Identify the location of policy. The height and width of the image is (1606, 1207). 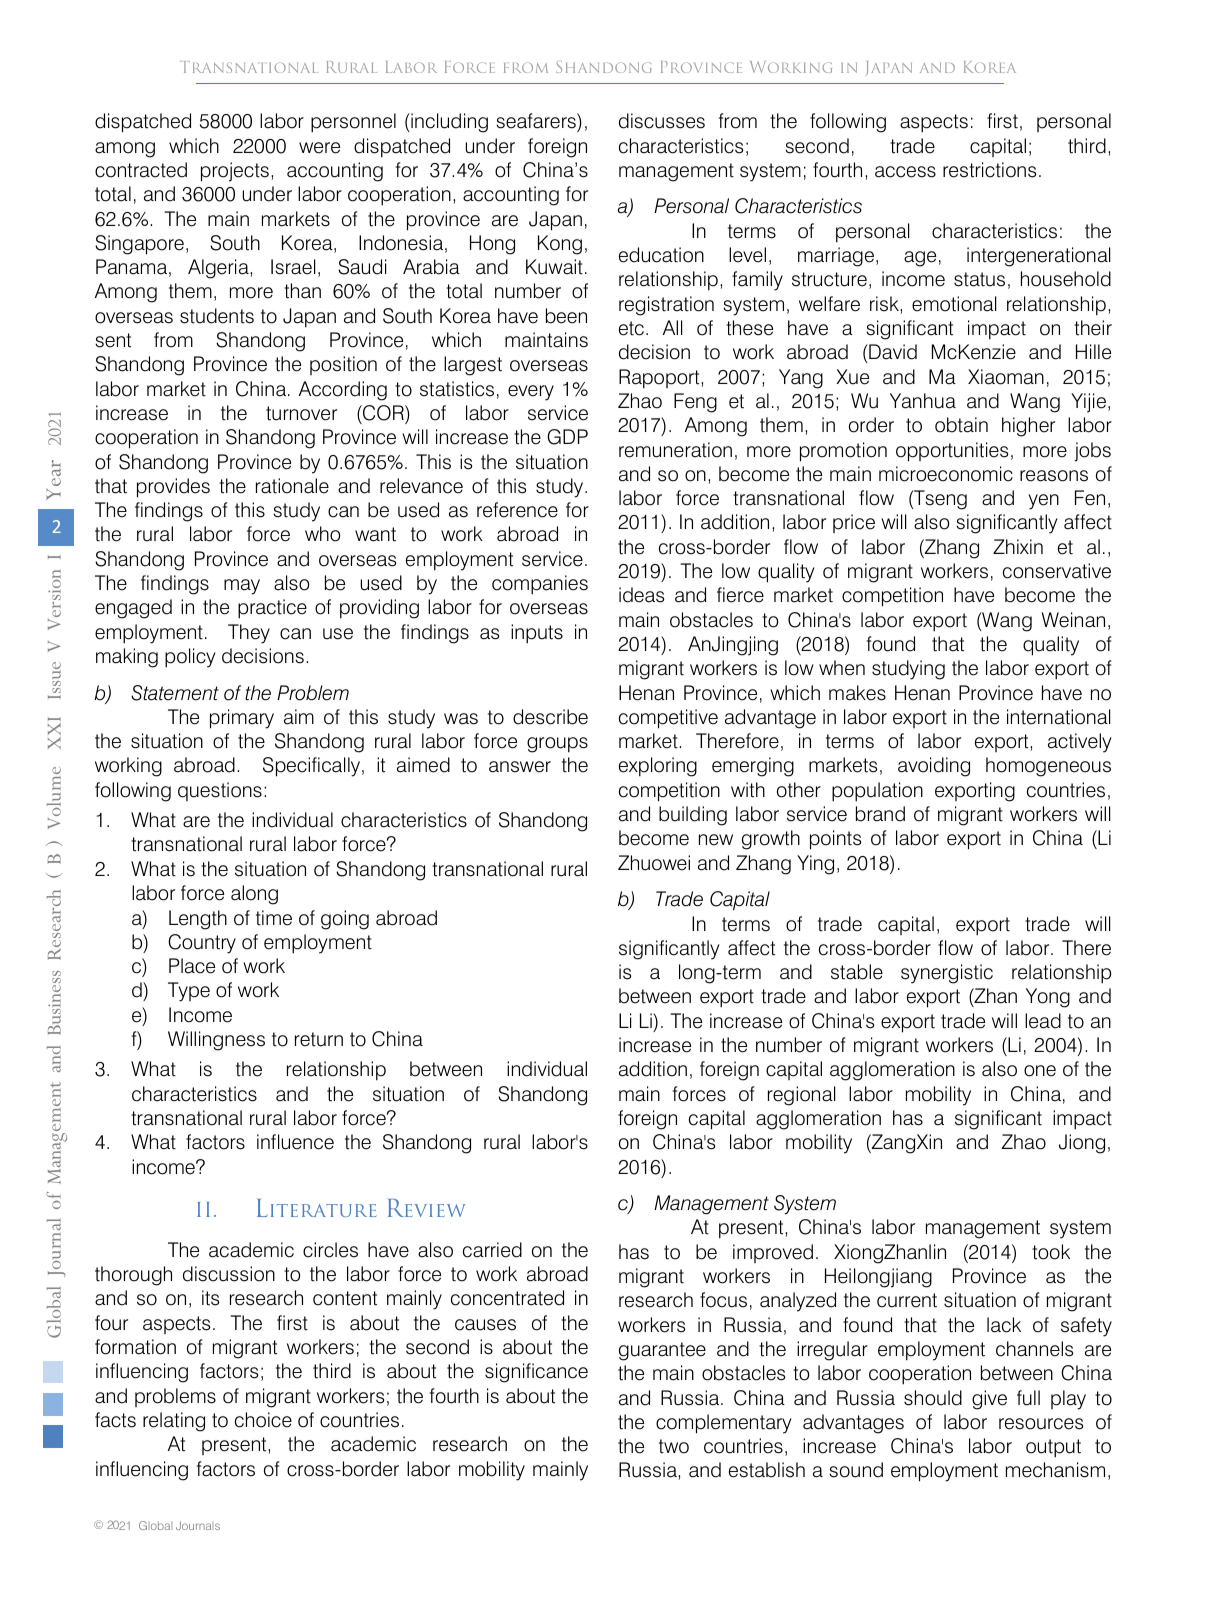
(190, 658).
